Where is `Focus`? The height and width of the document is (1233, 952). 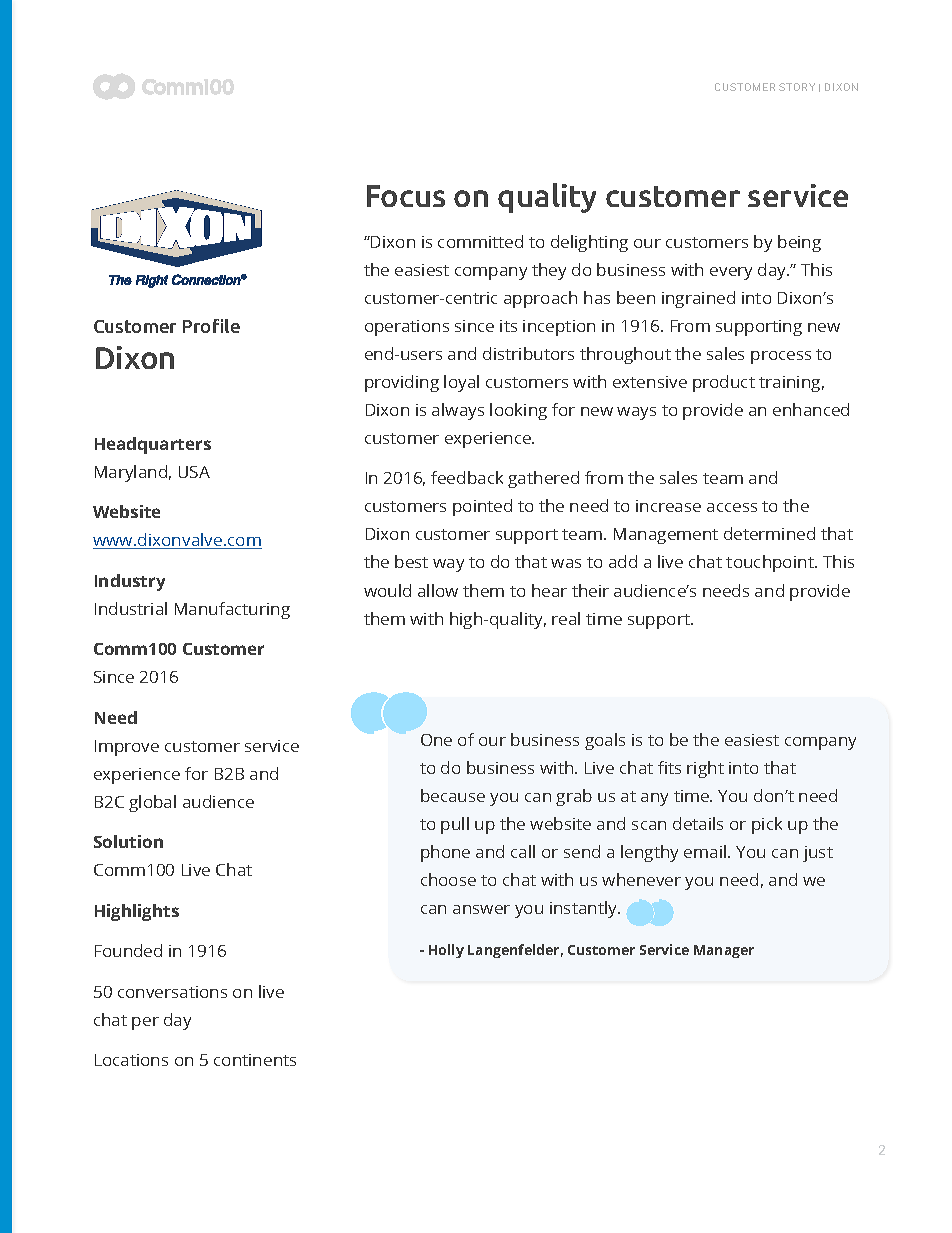
Focus is located at coordinates (406, 196).
